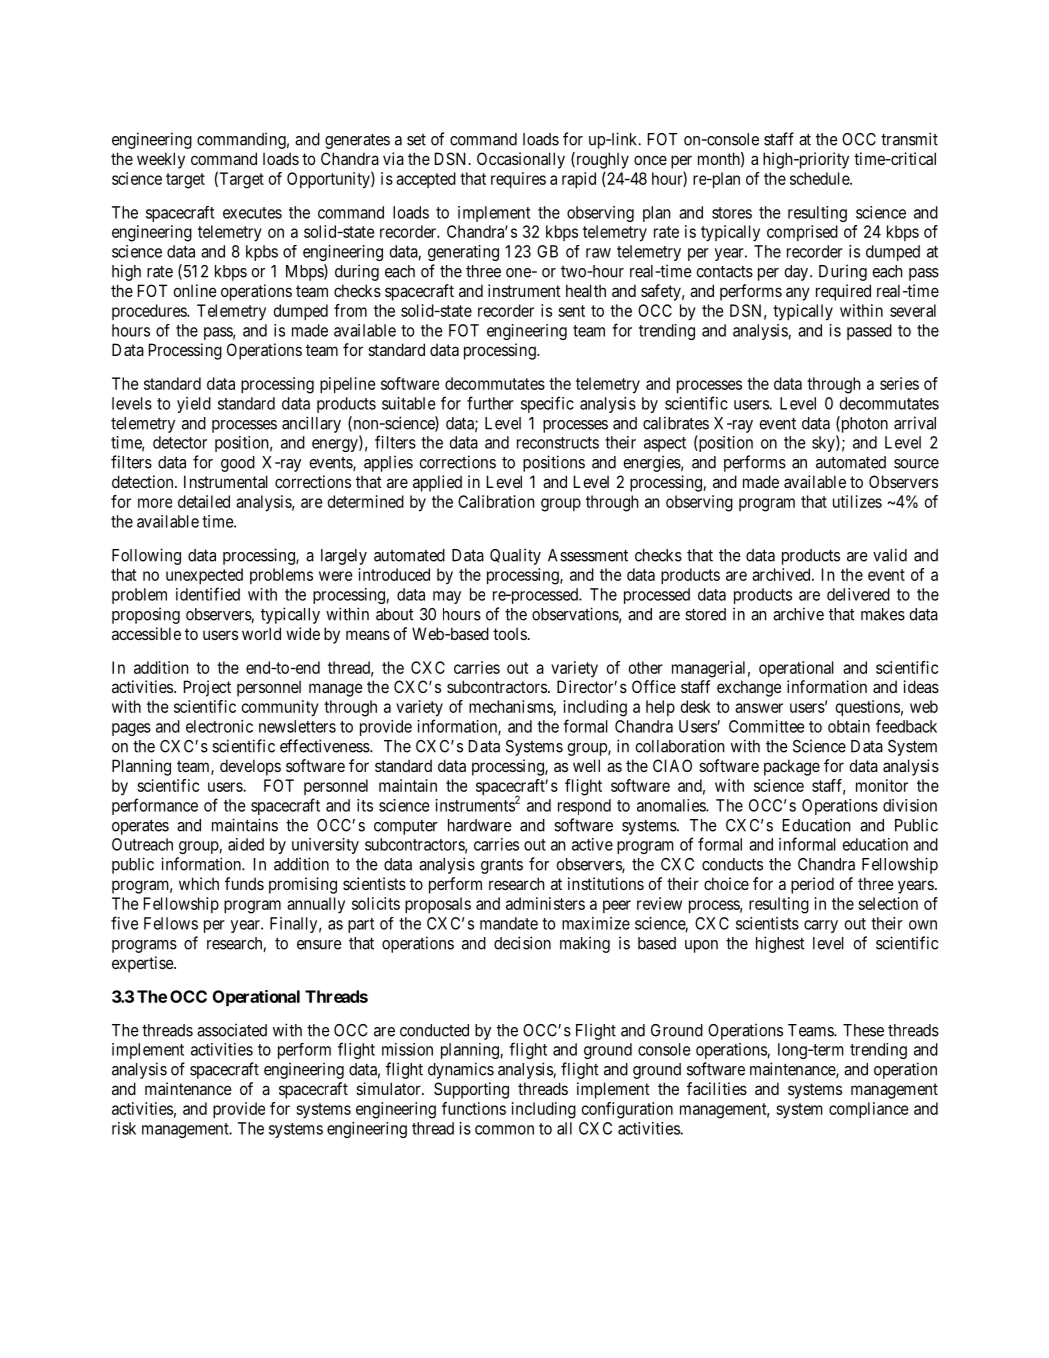 The image size is (1049, 1358). I want to click on risk, so click(124, 1128).
